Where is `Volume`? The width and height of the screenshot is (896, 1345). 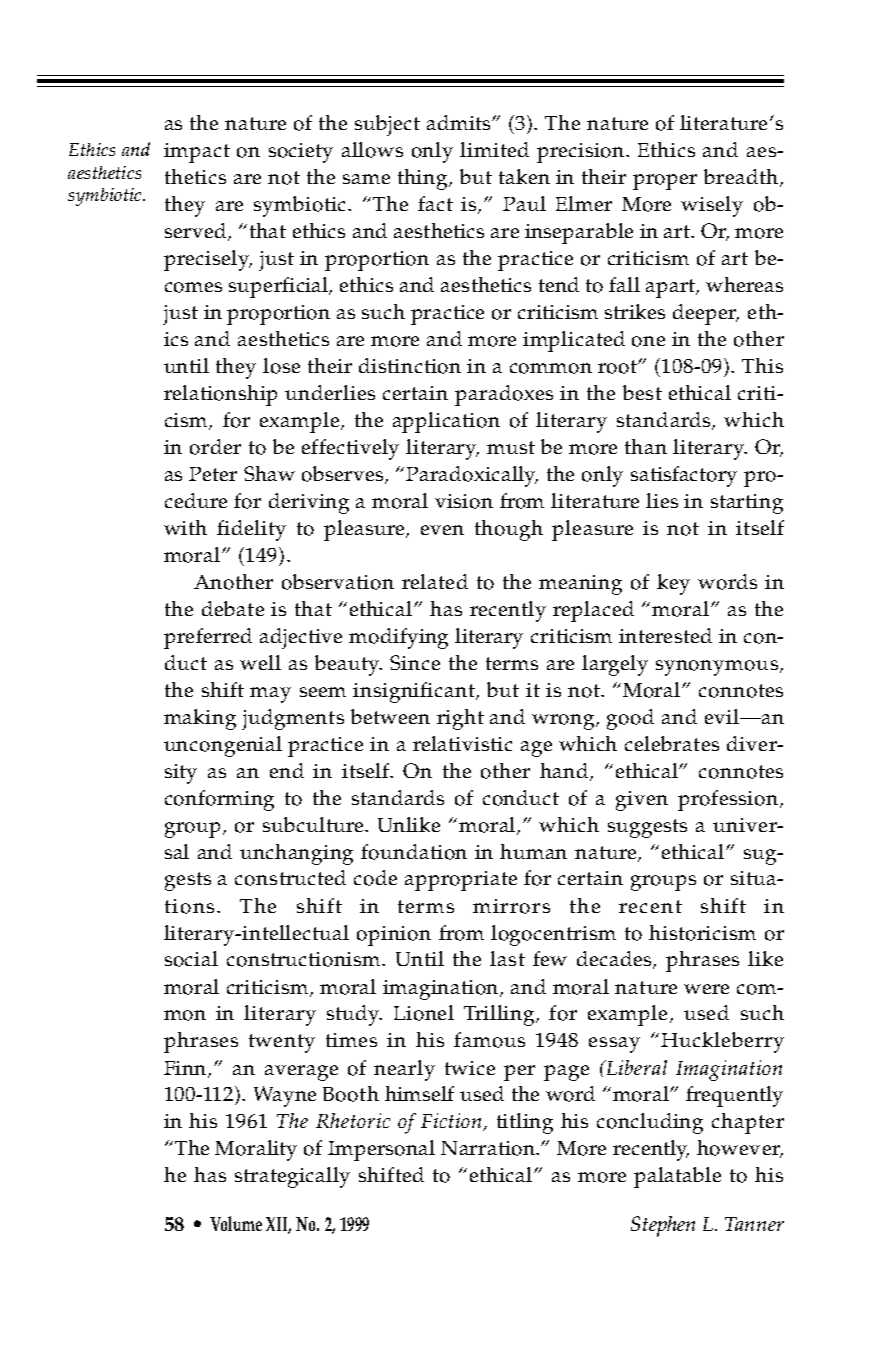 Volume is located at coordinates (236, 1223).
